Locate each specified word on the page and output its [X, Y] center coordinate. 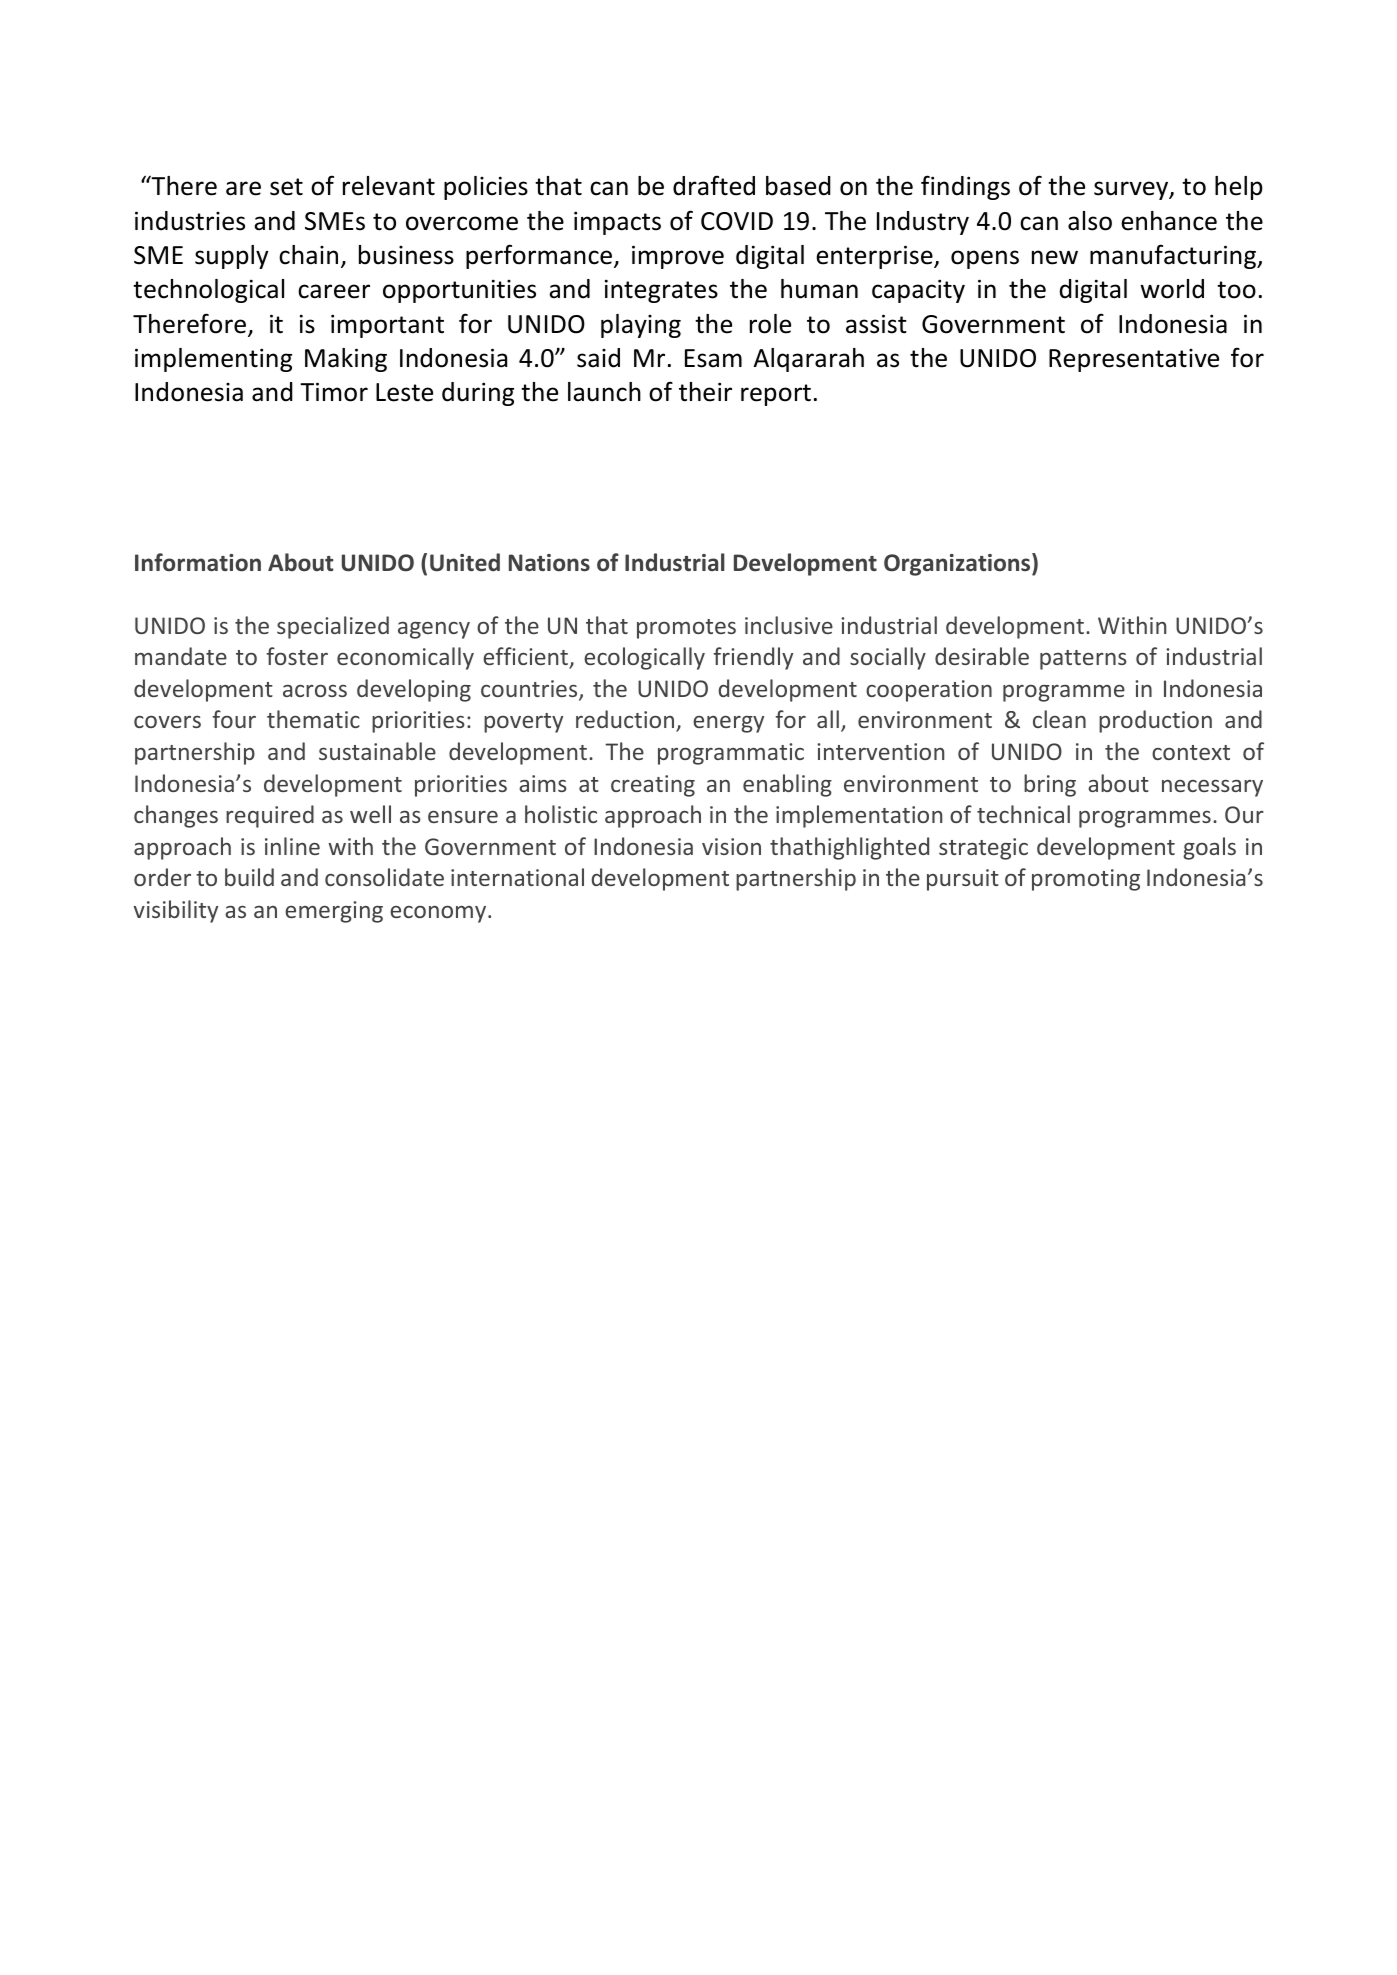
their [705, 392]
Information [198, 562]
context [1191, 752]
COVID [737, 221]
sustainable [377, 751]
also [1090, 221]
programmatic [731, 754]
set [286, 187]
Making [346, 360]
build [249, 877]
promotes [686, 629]
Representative [1134, 360]
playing [641, 326]
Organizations [958, 564]
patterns [1083, 660]
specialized [333, 627]
